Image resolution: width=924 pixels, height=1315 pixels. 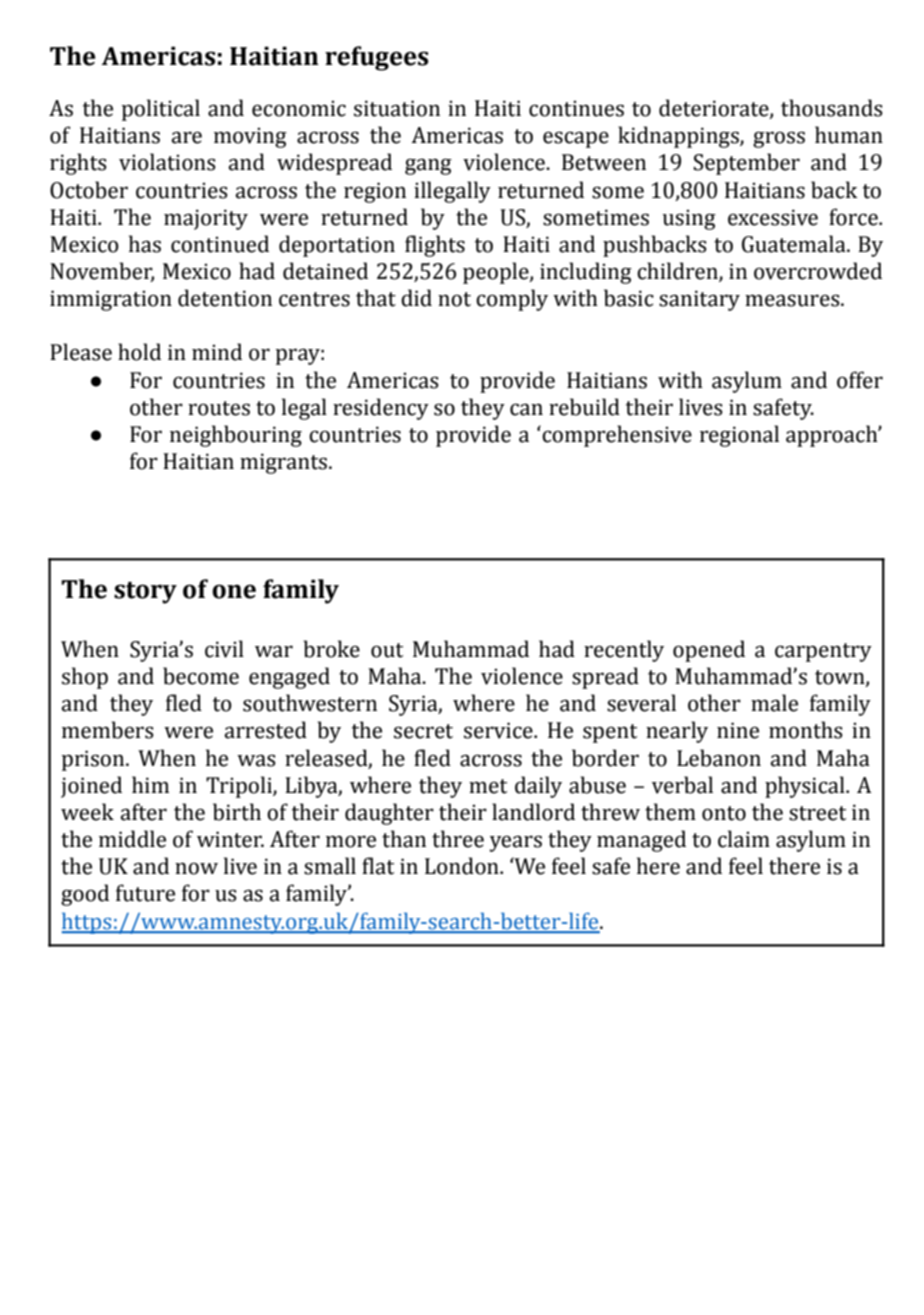 What do you see at coordinates (397, 108) in the screenshot?
I see `situation` at bounding box center [397, 108].
